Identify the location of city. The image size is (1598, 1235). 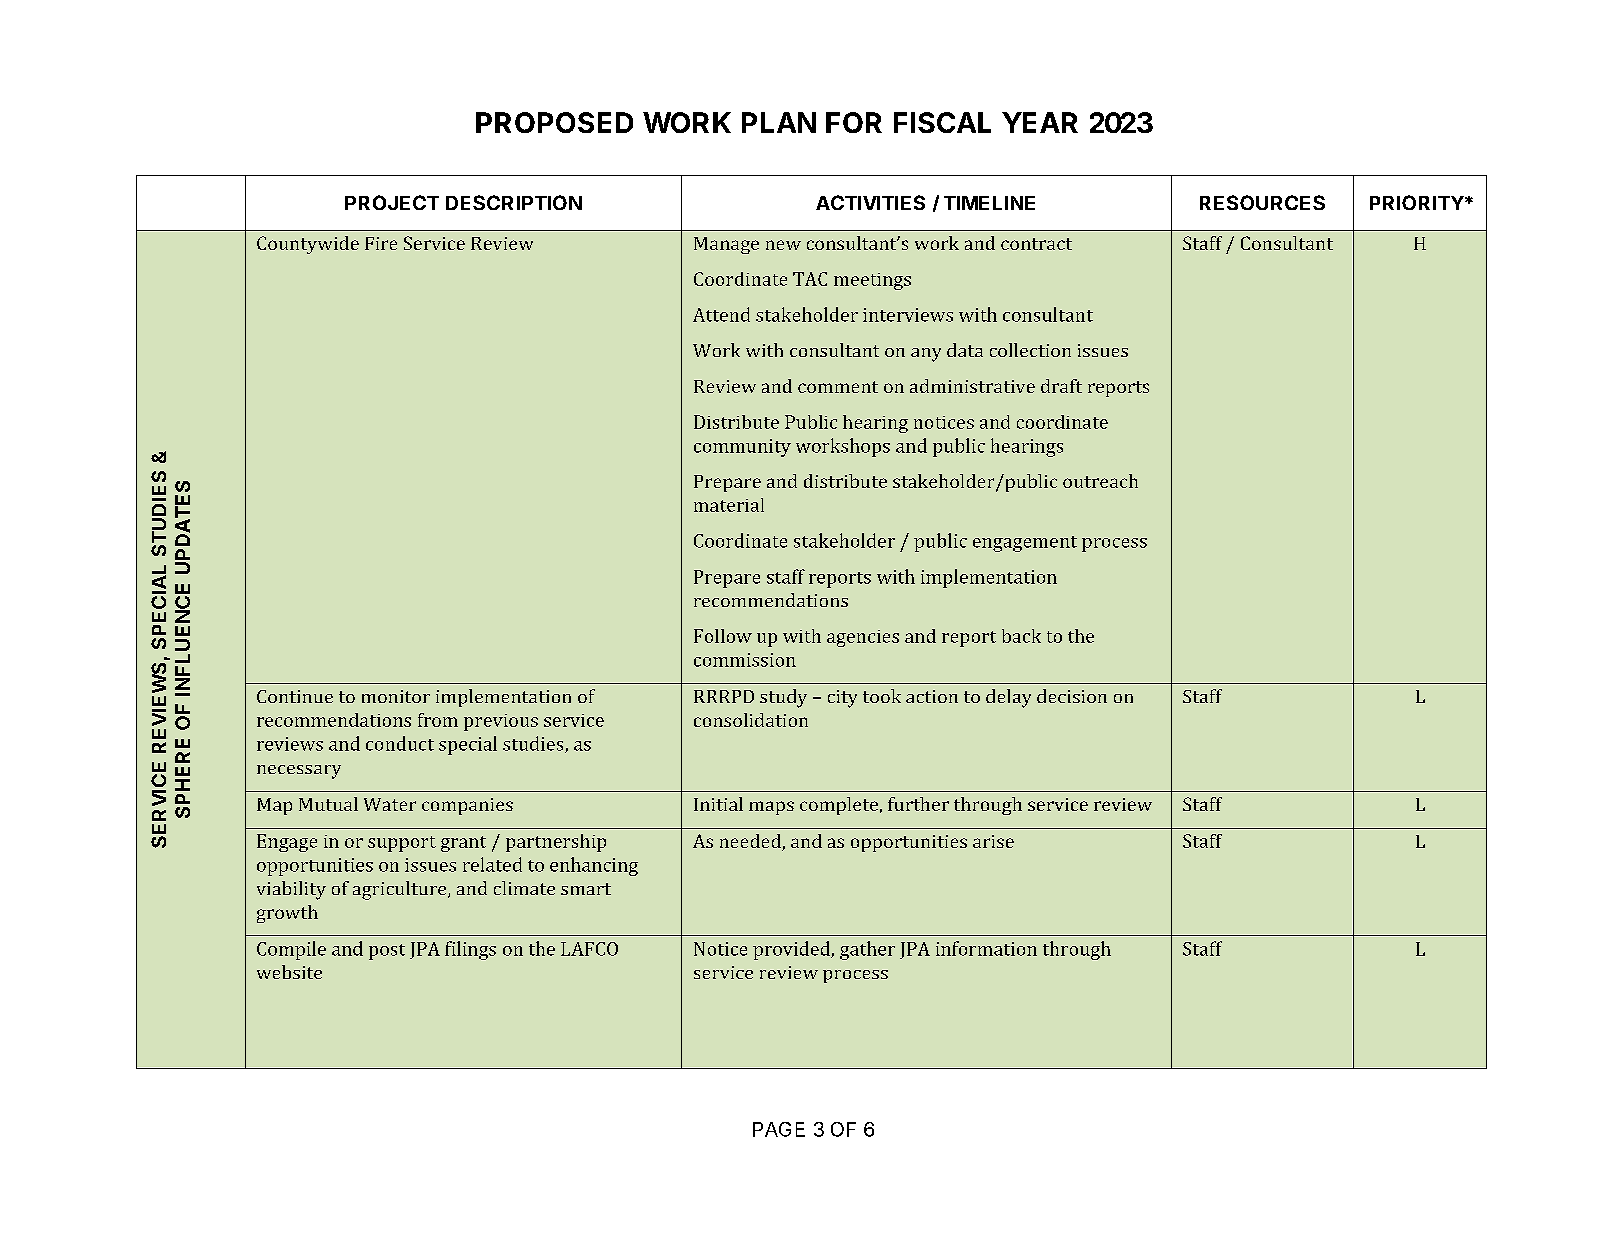
(842, 699).
